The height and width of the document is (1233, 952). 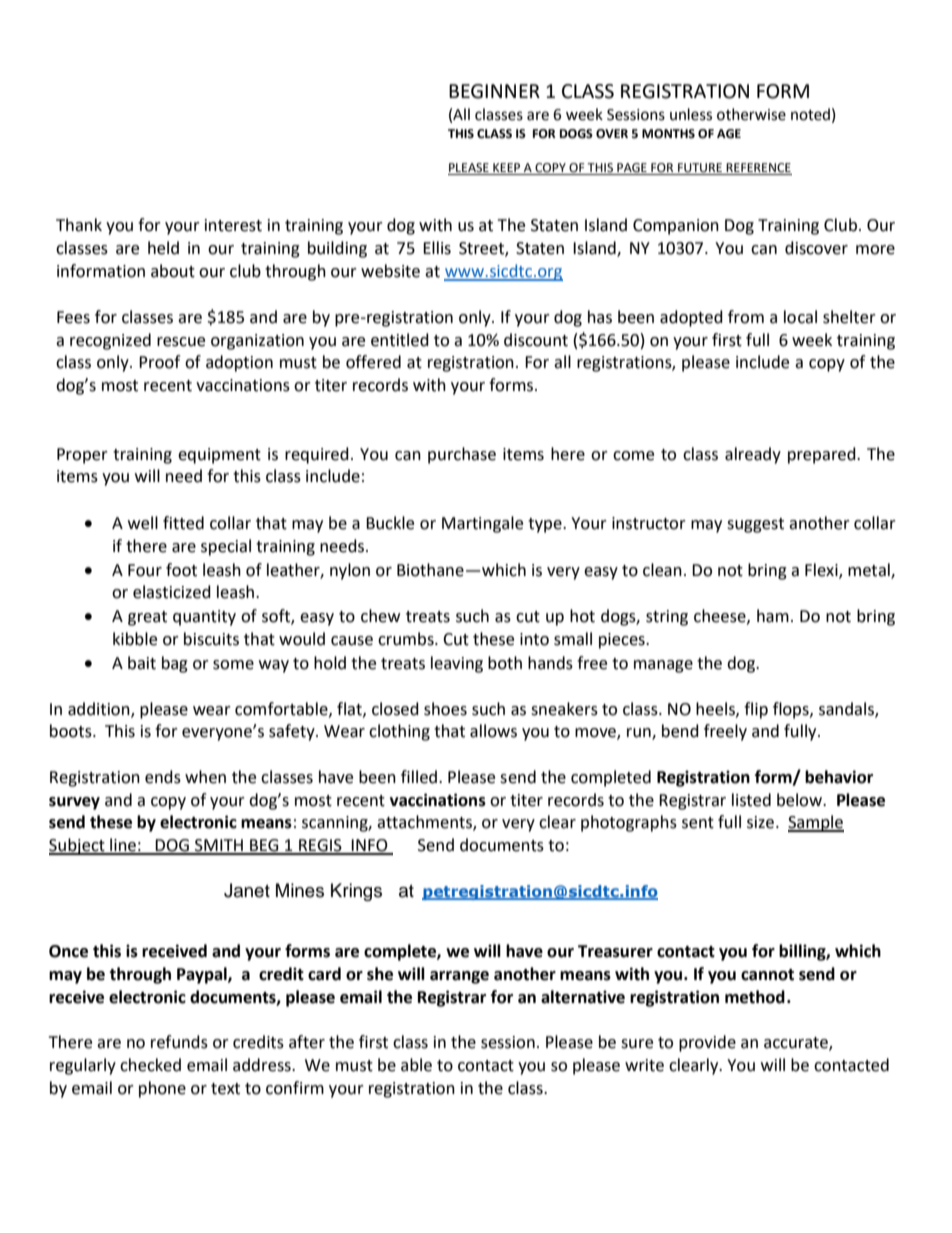 I want to click on chew, so click(x=380, y=616).
